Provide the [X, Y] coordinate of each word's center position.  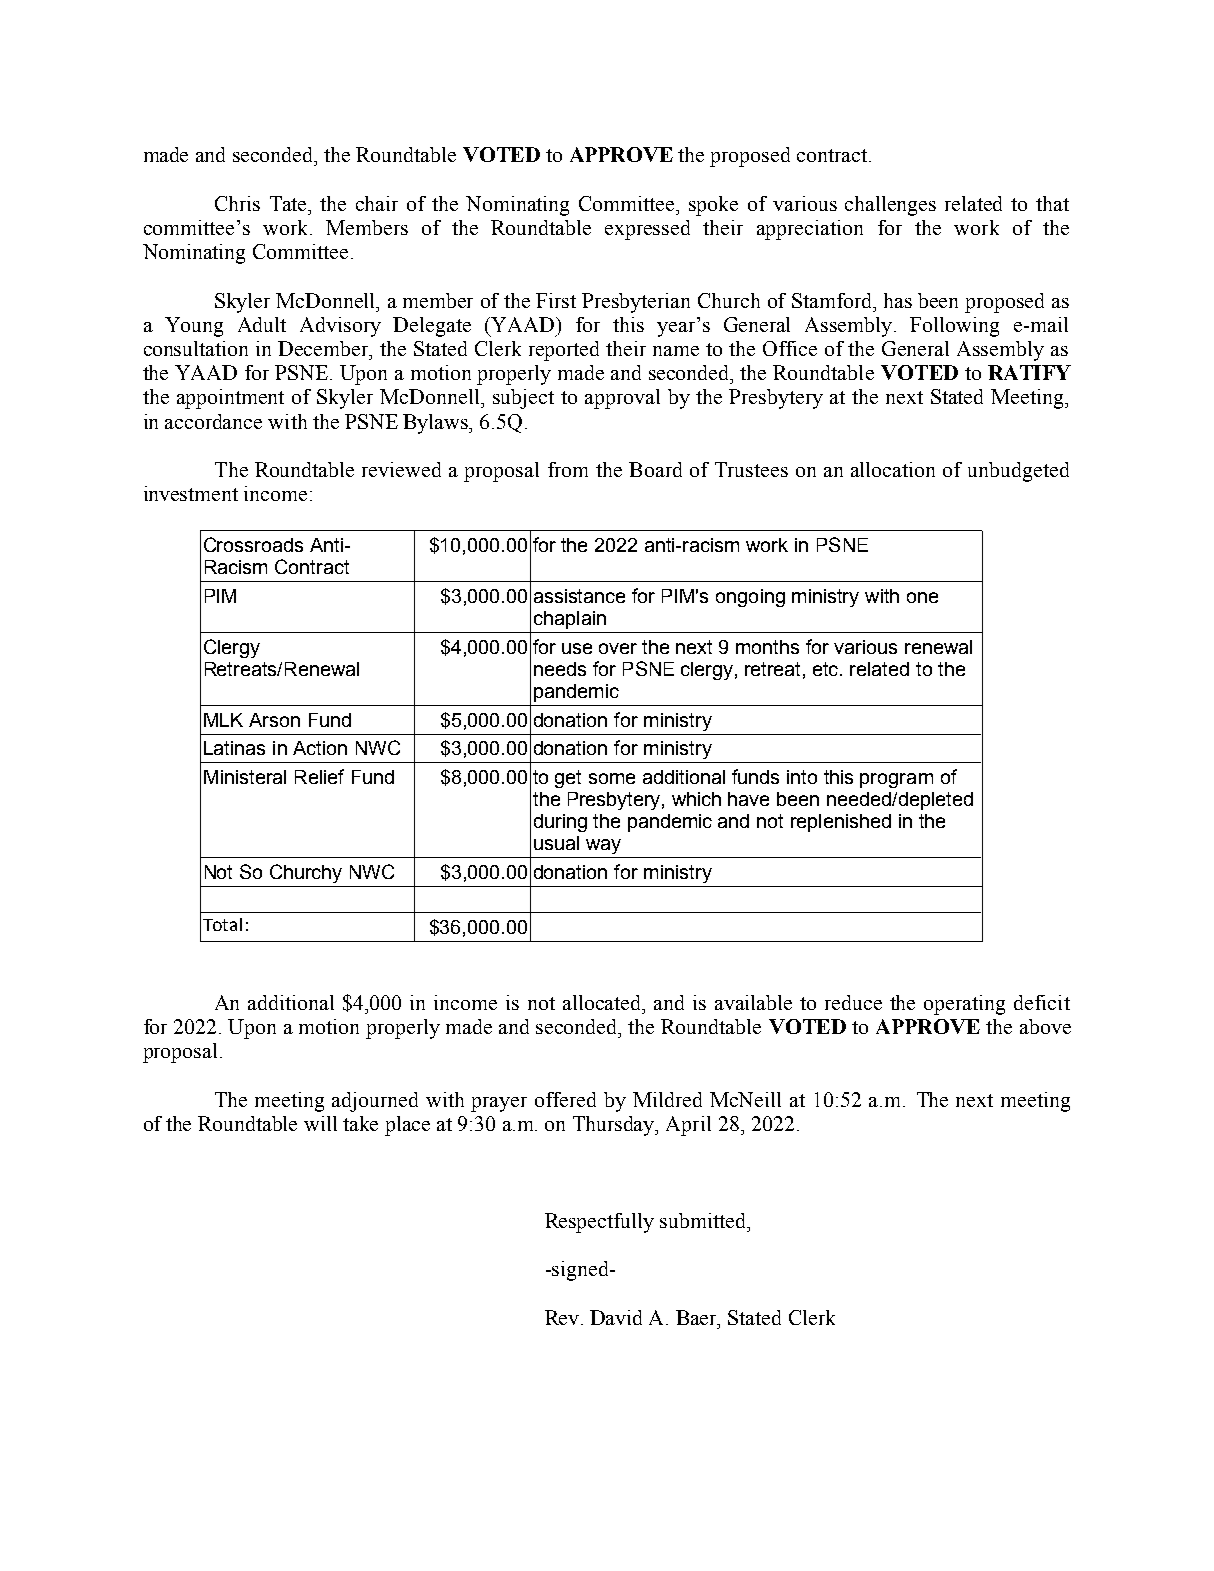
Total [222, 924]
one [922, 597]
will [320, 1123]
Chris [237, 203]
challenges [890, 206]
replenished [841, 823]
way [603, 846]
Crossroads [253, 544]
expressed [647, 230]
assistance [579, 596]
